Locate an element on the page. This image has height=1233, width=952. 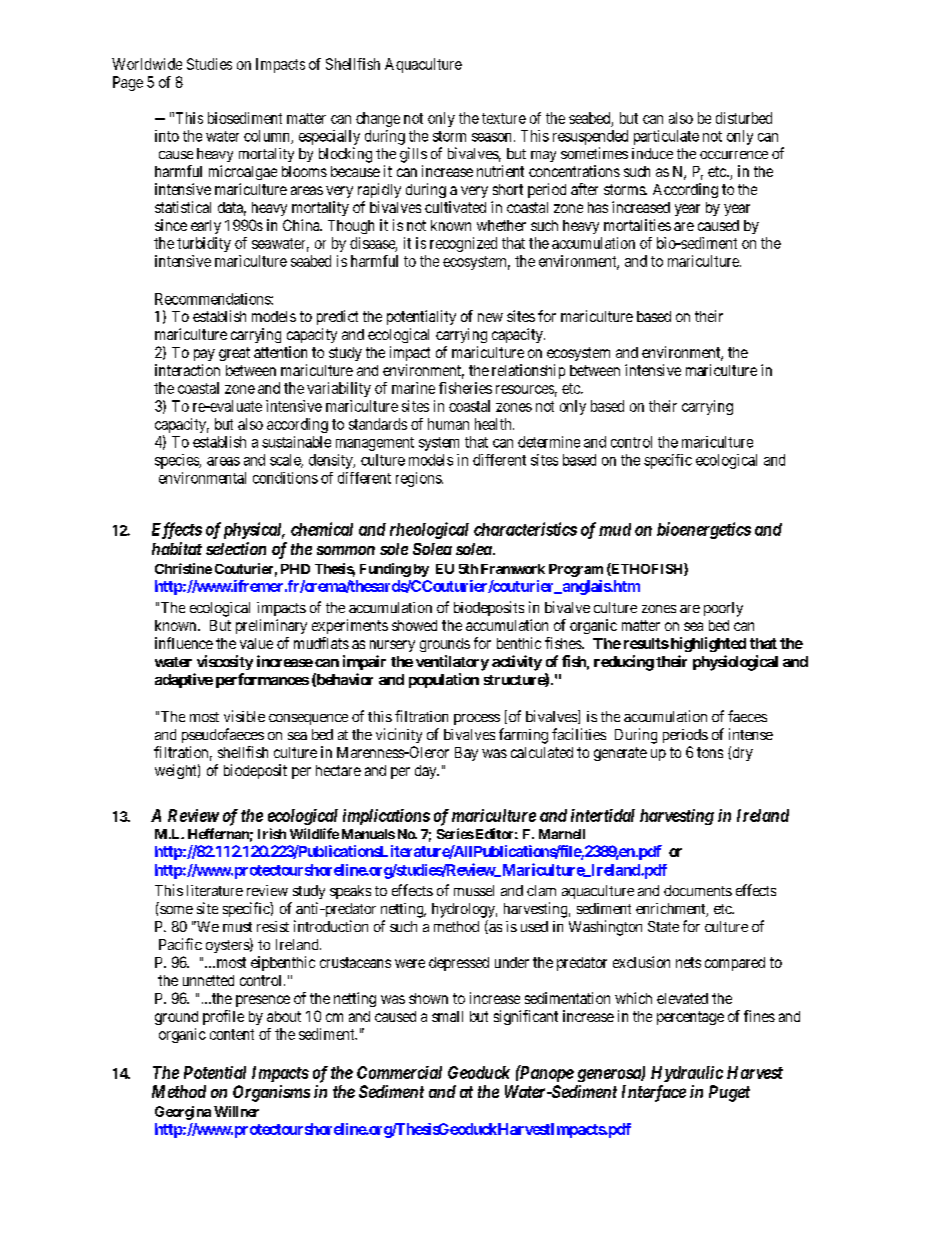
into is located at coordinates (167, 136).
